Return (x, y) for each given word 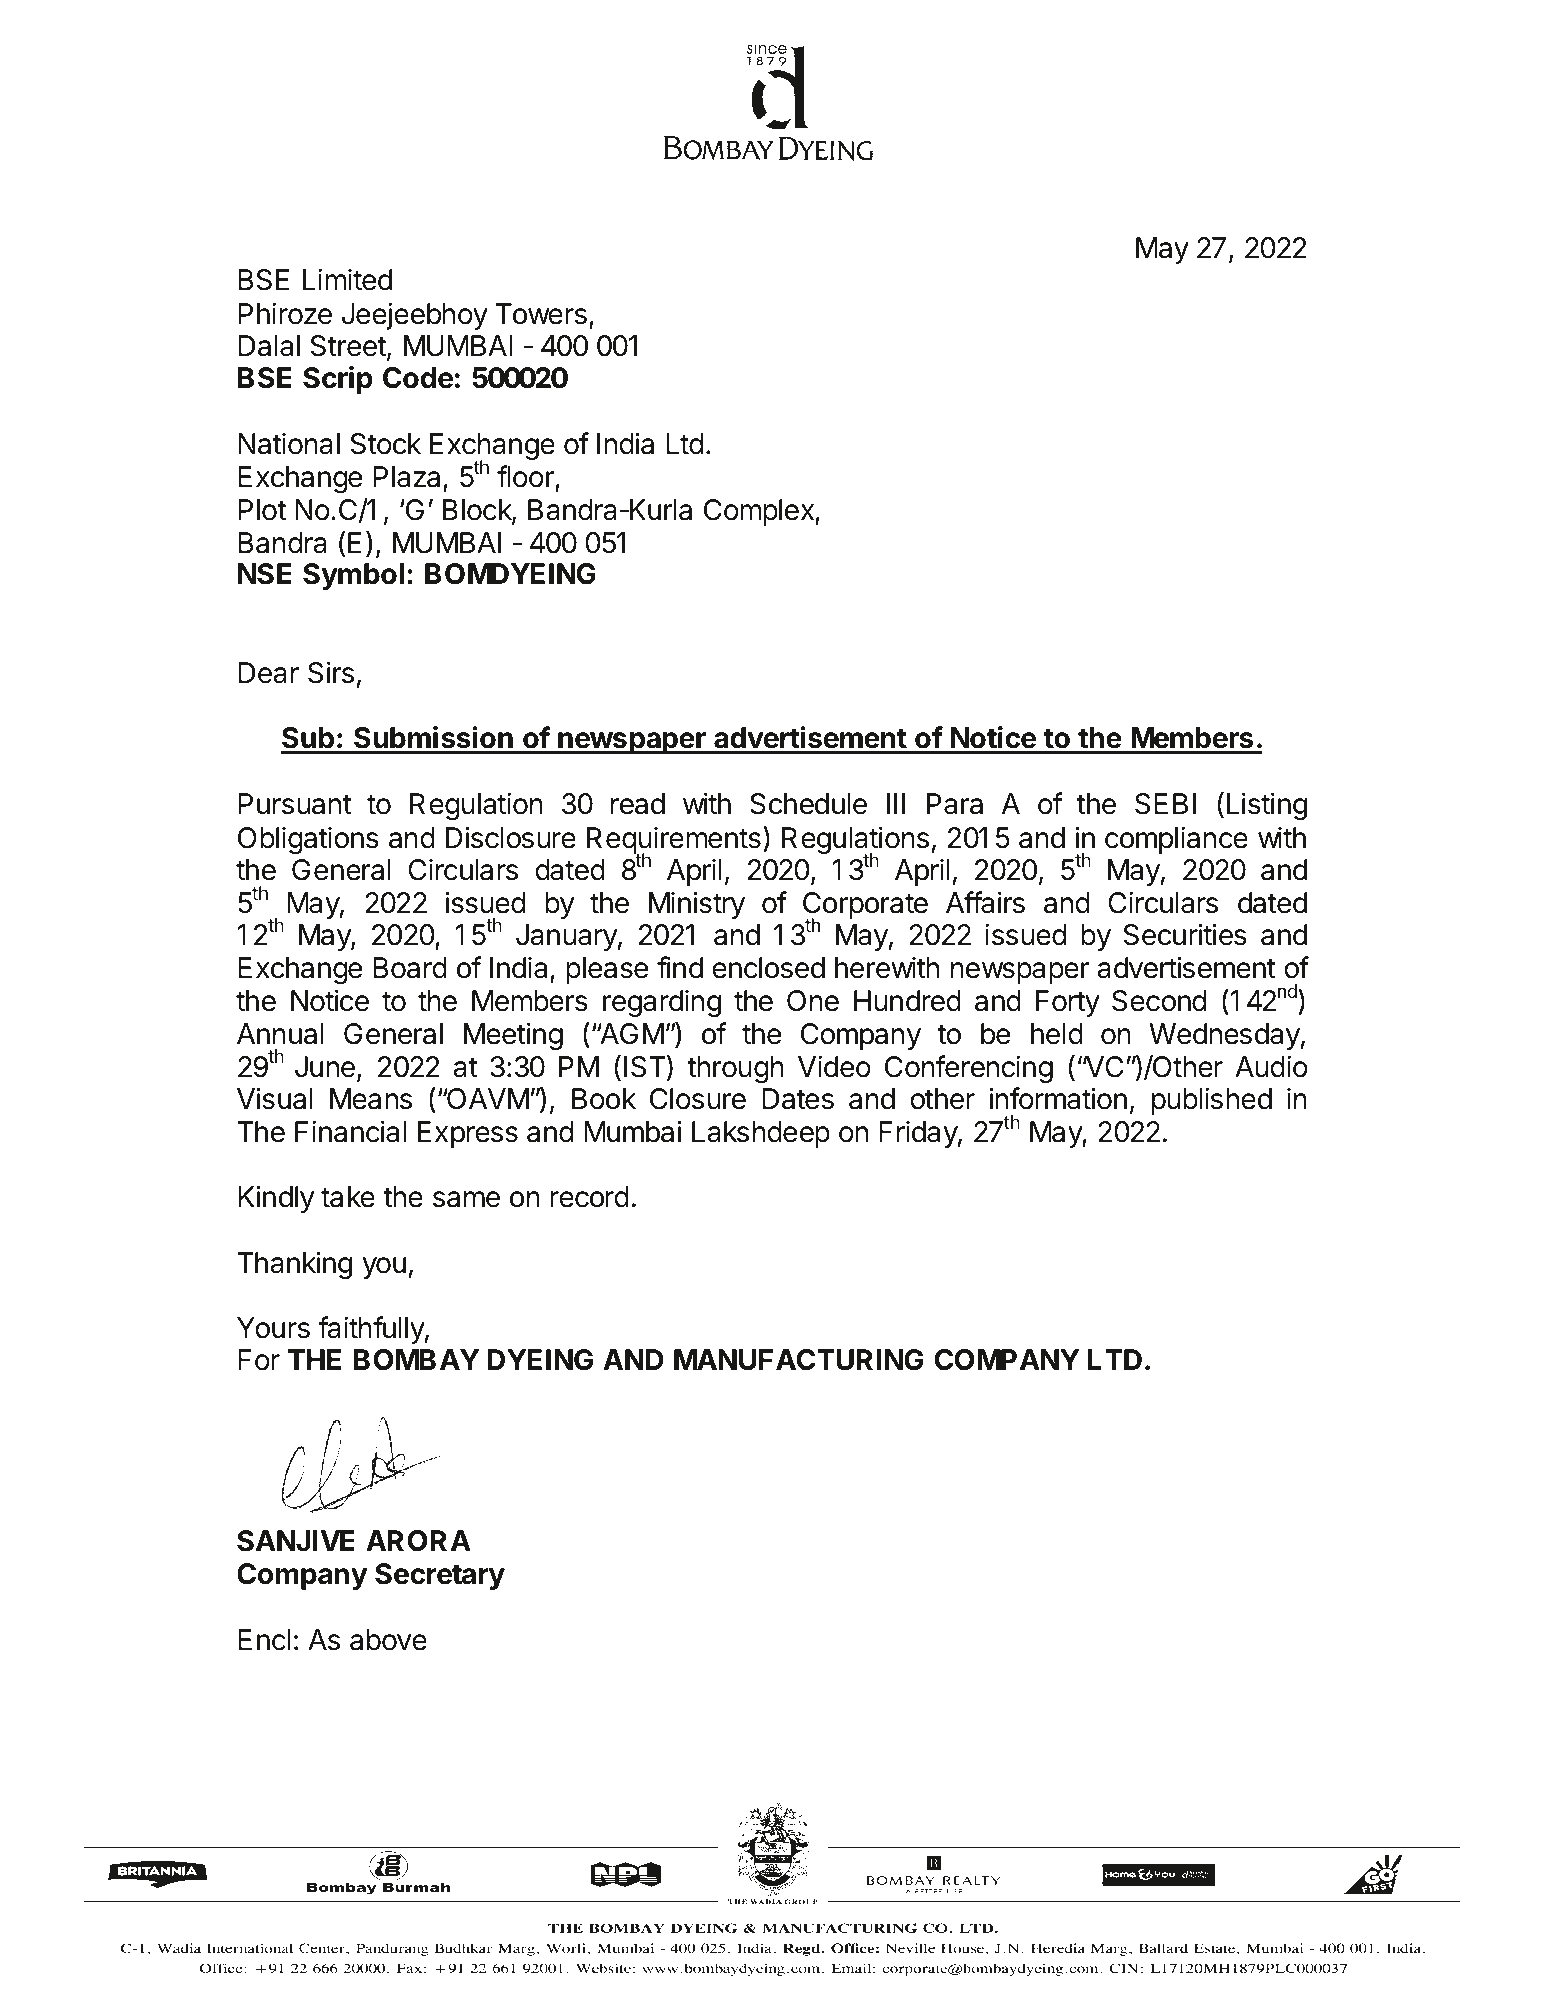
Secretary (440, 1576)
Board (410, 968)
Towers (541, 314)
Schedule (808, 804)
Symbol (353, 576)
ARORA (418, 1541)
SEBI (1165, 804)
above (388, 1640)
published (1212, 1101)
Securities (1185, 934)
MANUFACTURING (799, 1360)
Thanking (294, 1265)
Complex (760, 512)
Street (348, 346)
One (813, 1001)
